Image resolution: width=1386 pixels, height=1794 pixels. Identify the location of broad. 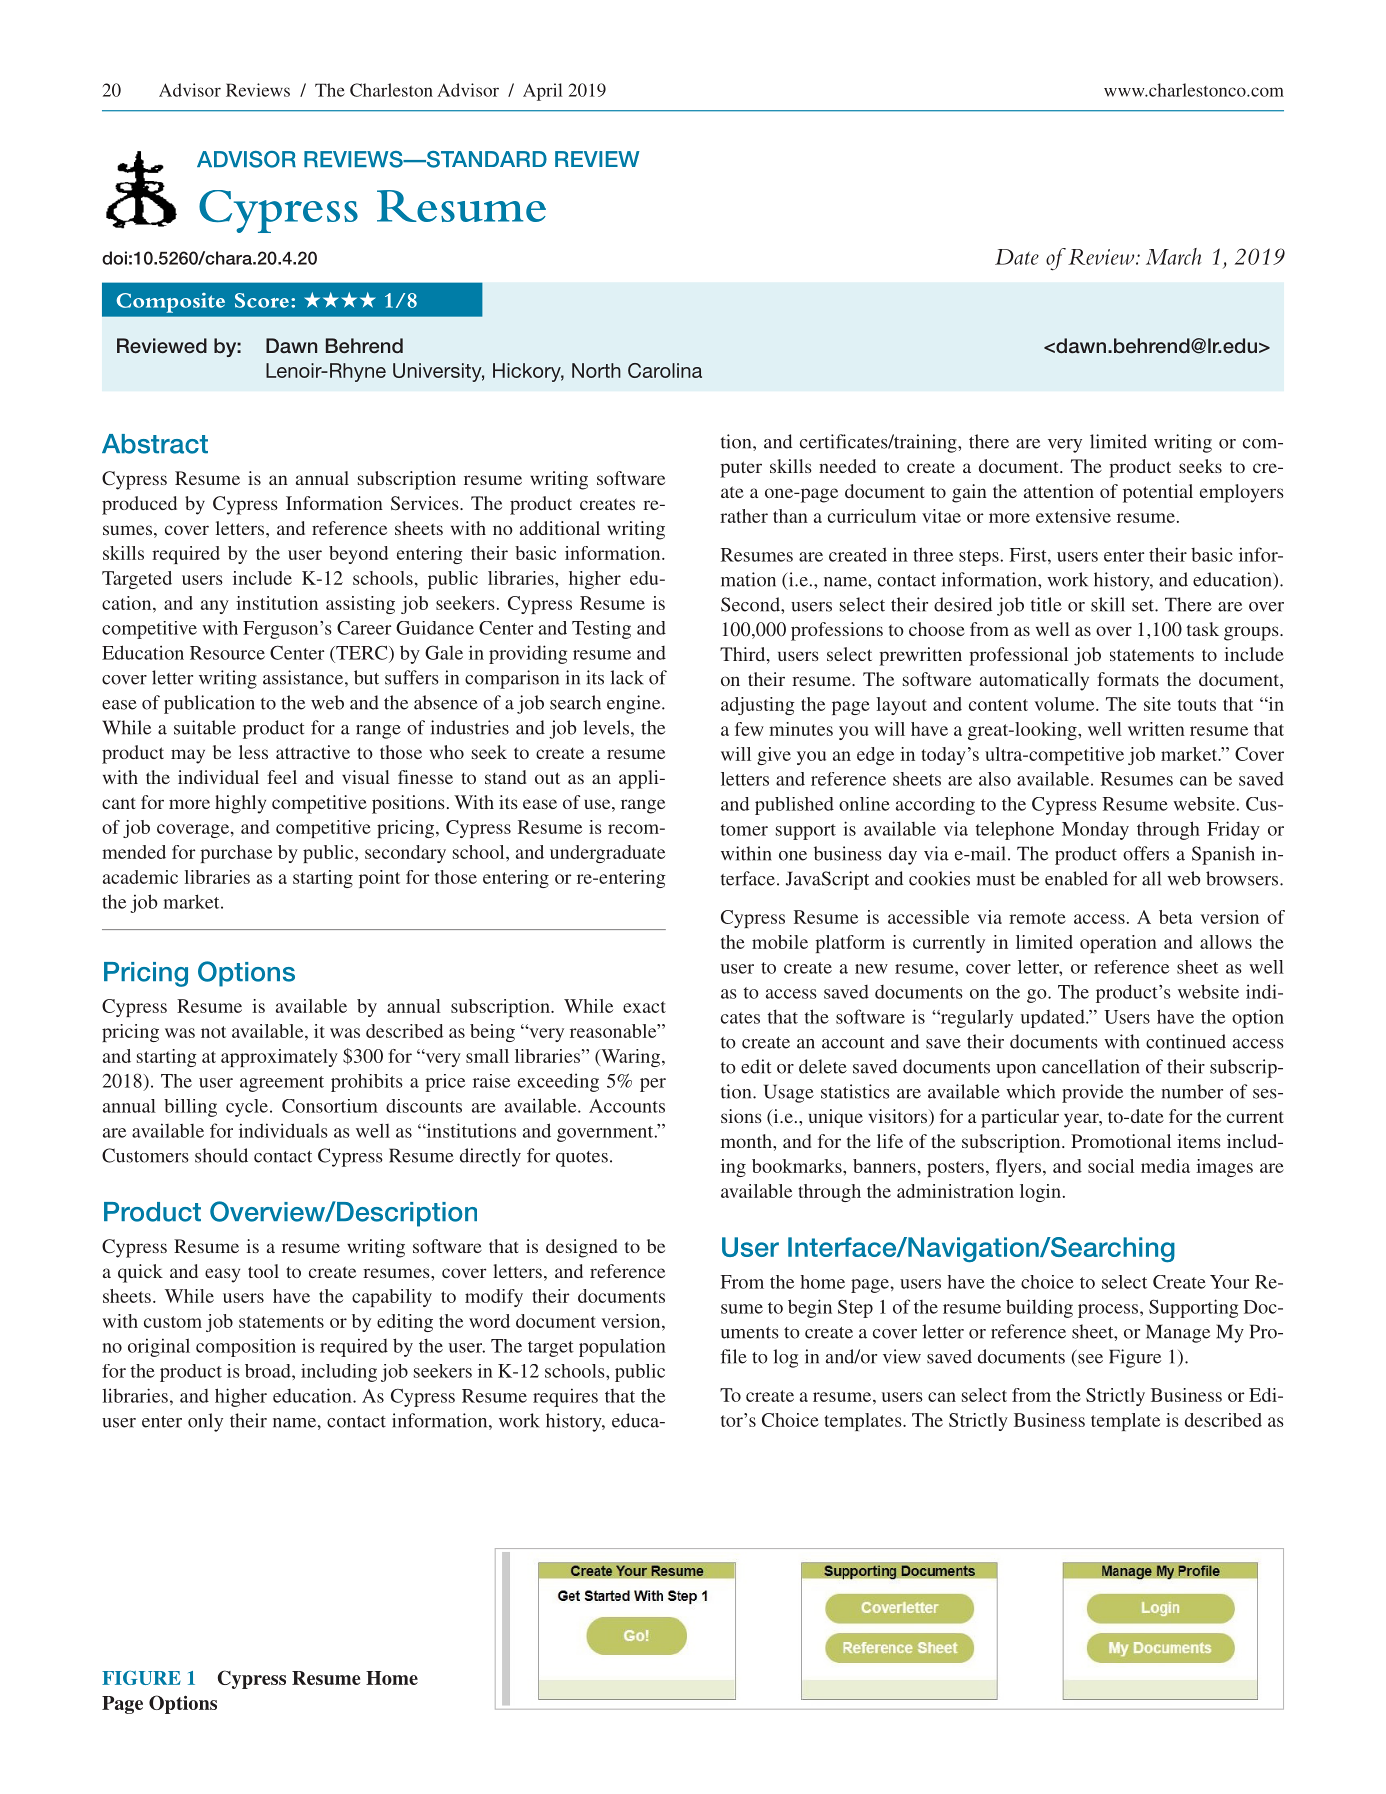
(269, 1371).
